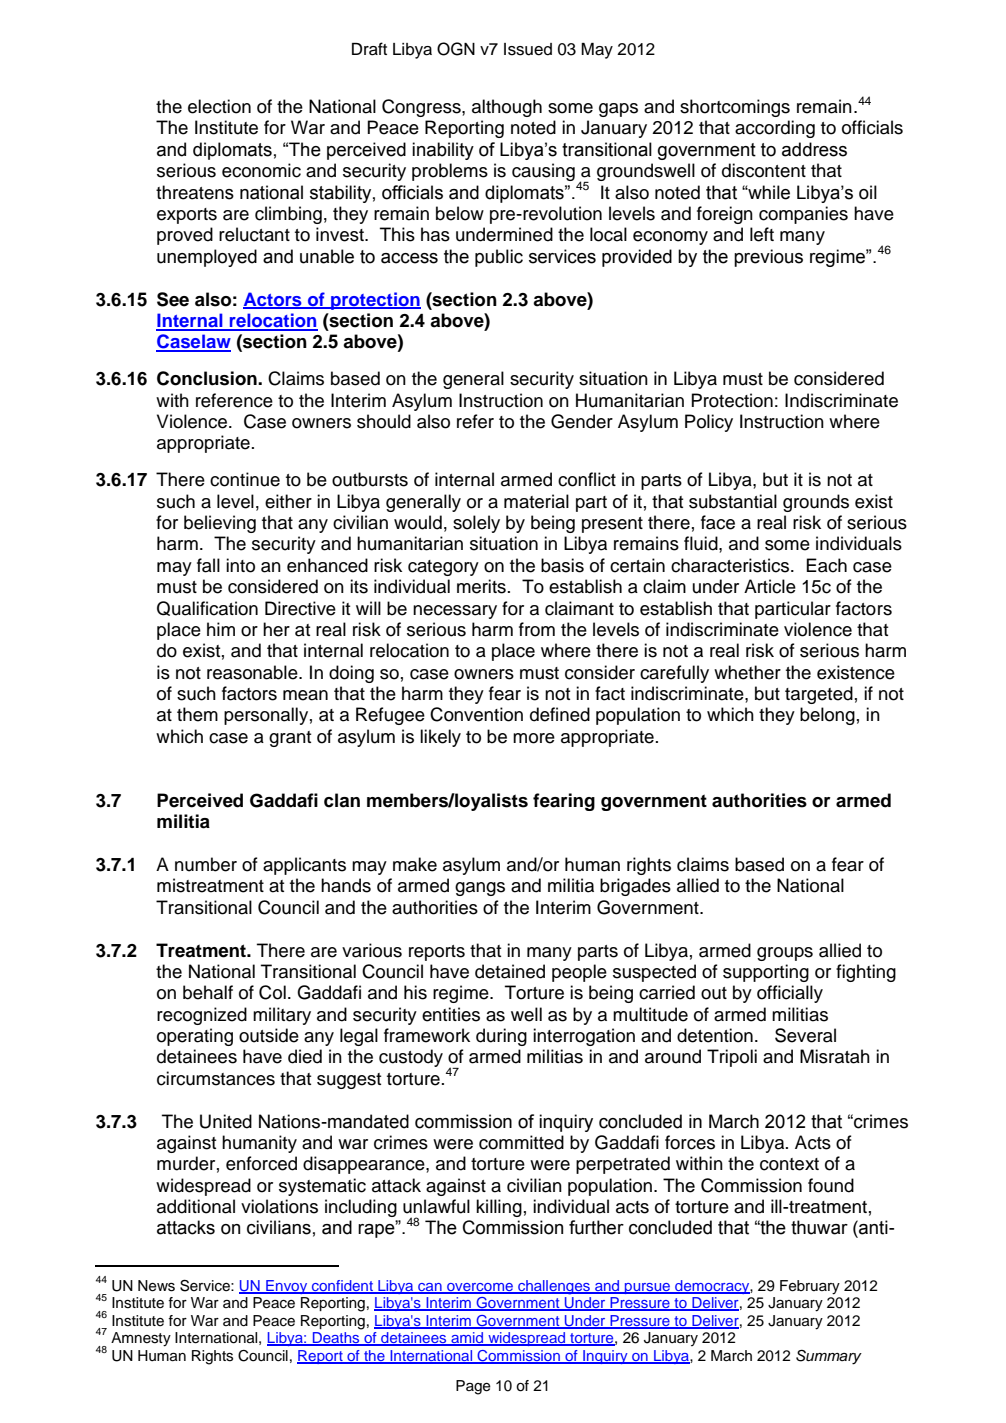 The width and height of the page is (1006, 1423). I want to click on detained, so click(510, 971).
